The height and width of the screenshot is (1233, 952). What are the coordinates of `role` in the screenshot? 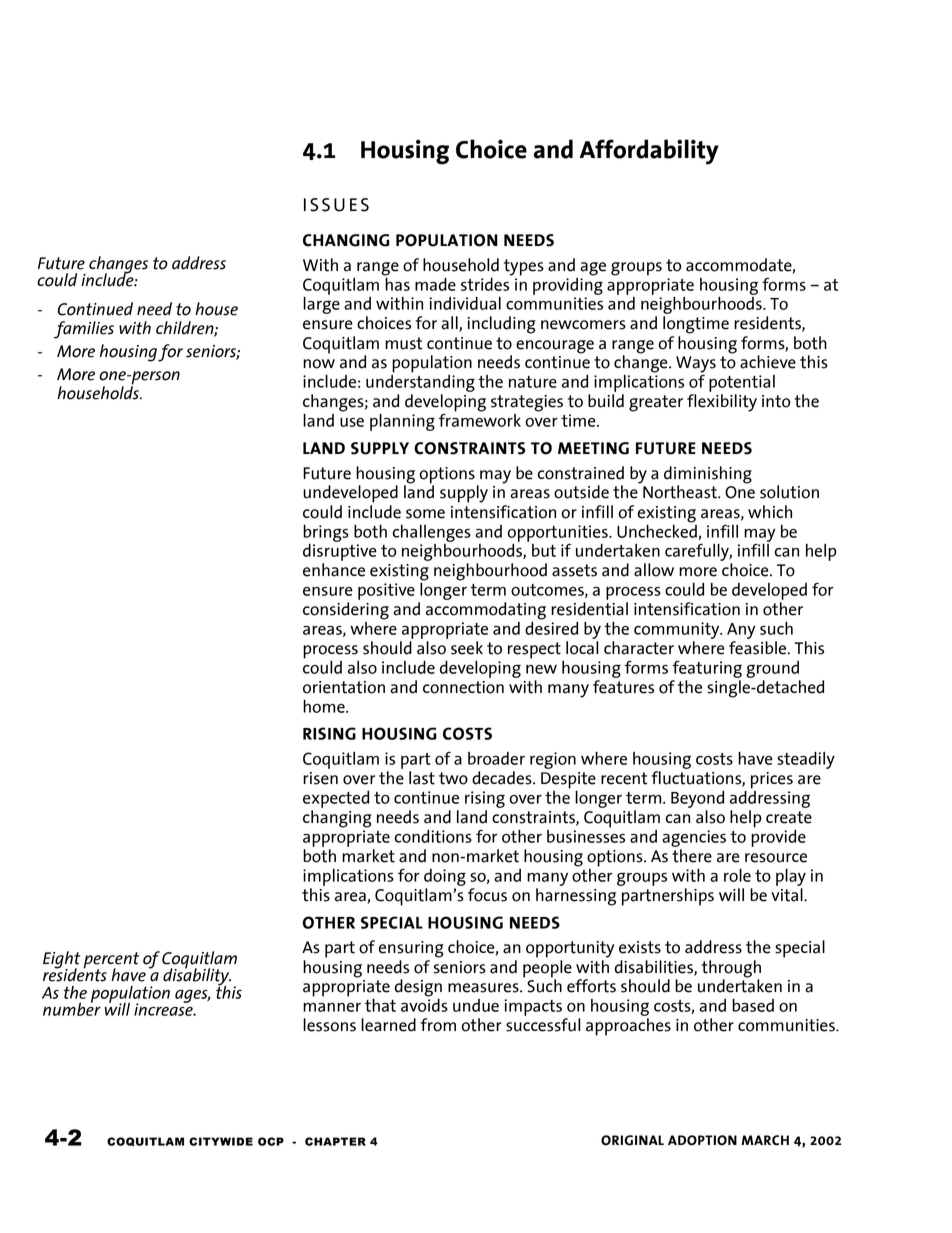 It's located at (737, 875).
